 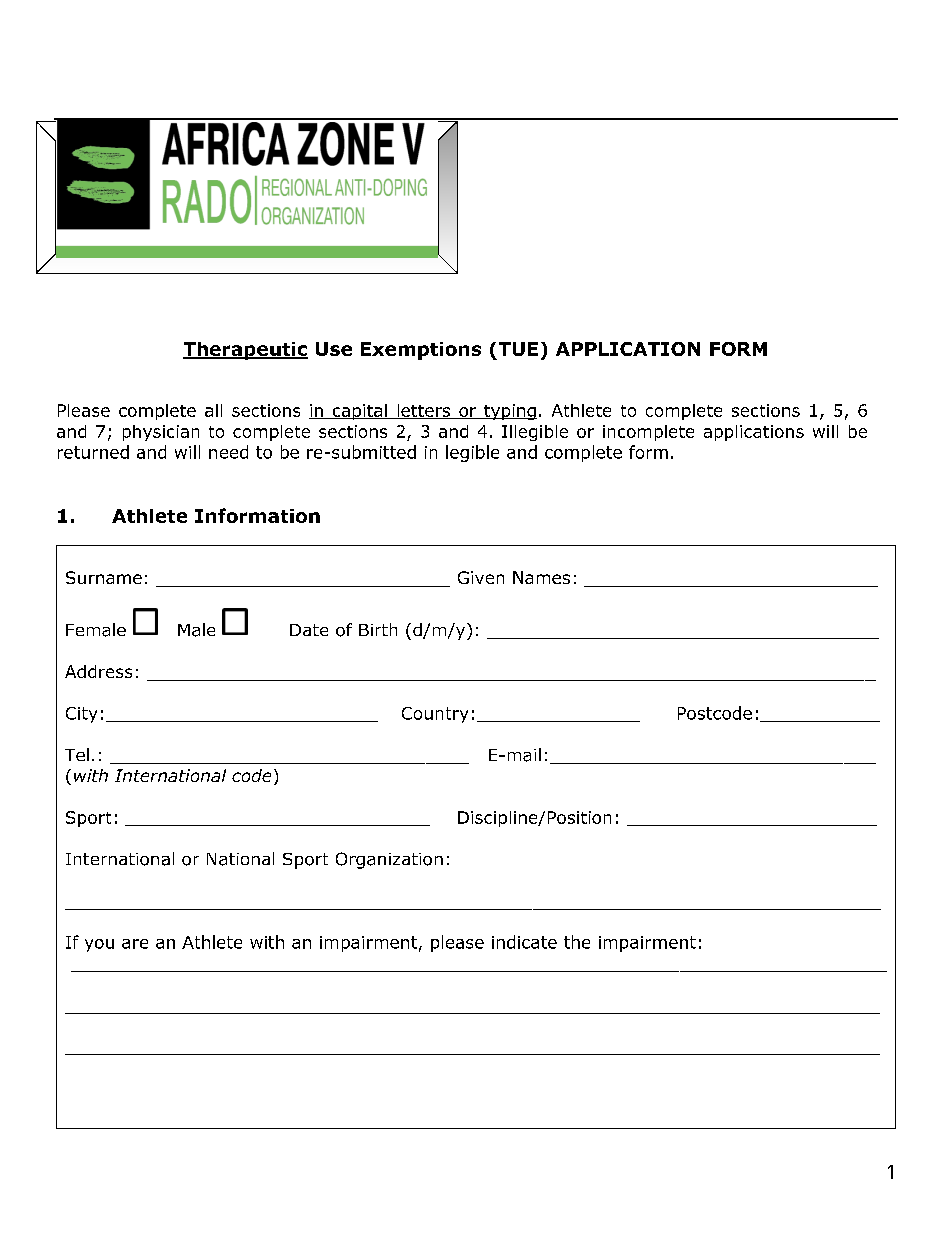 I want to click on Given, so click(x=481, y=577).
